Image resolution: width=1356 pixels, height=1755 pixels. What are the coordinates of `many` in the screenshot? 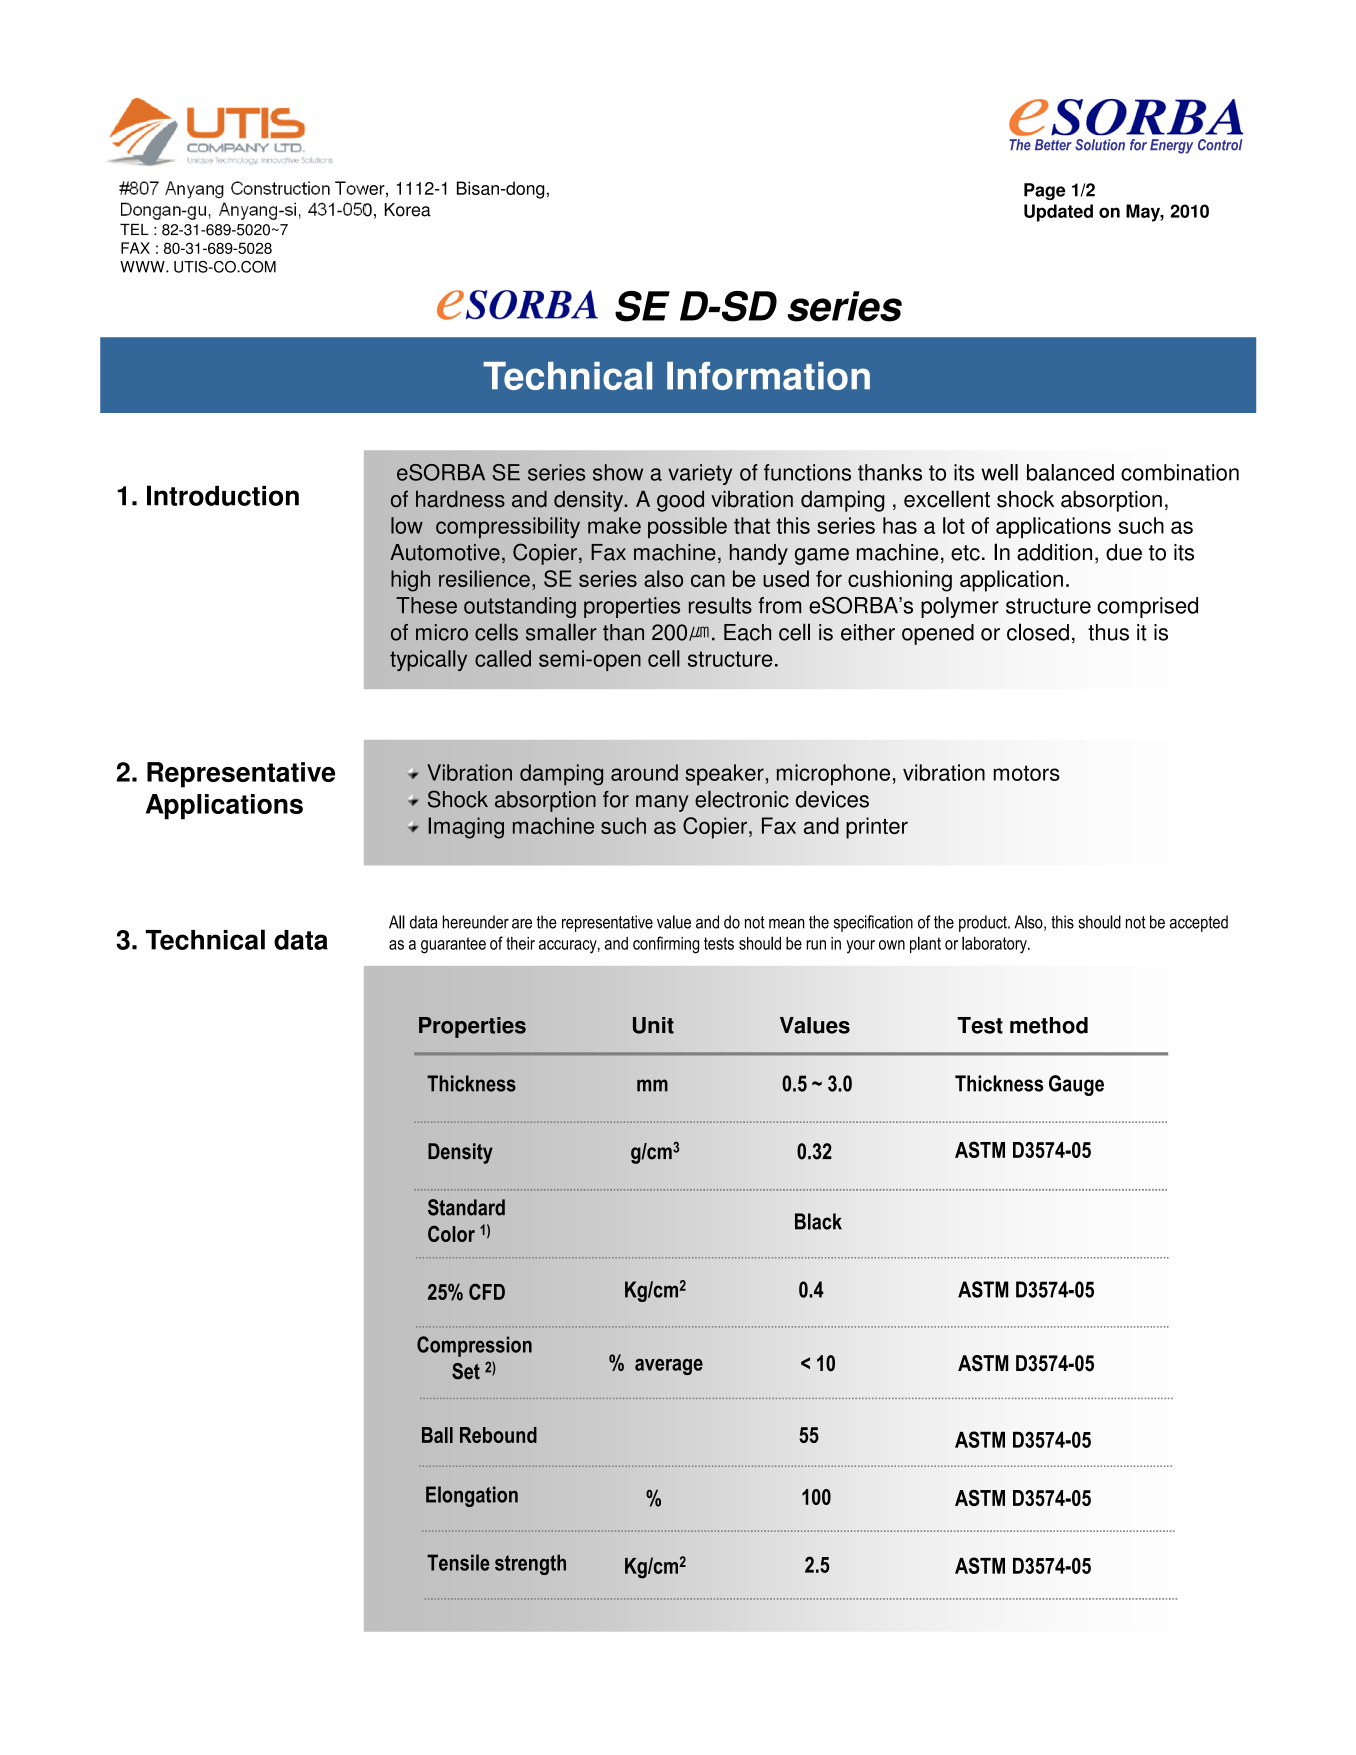 It's located at (662, 803).
